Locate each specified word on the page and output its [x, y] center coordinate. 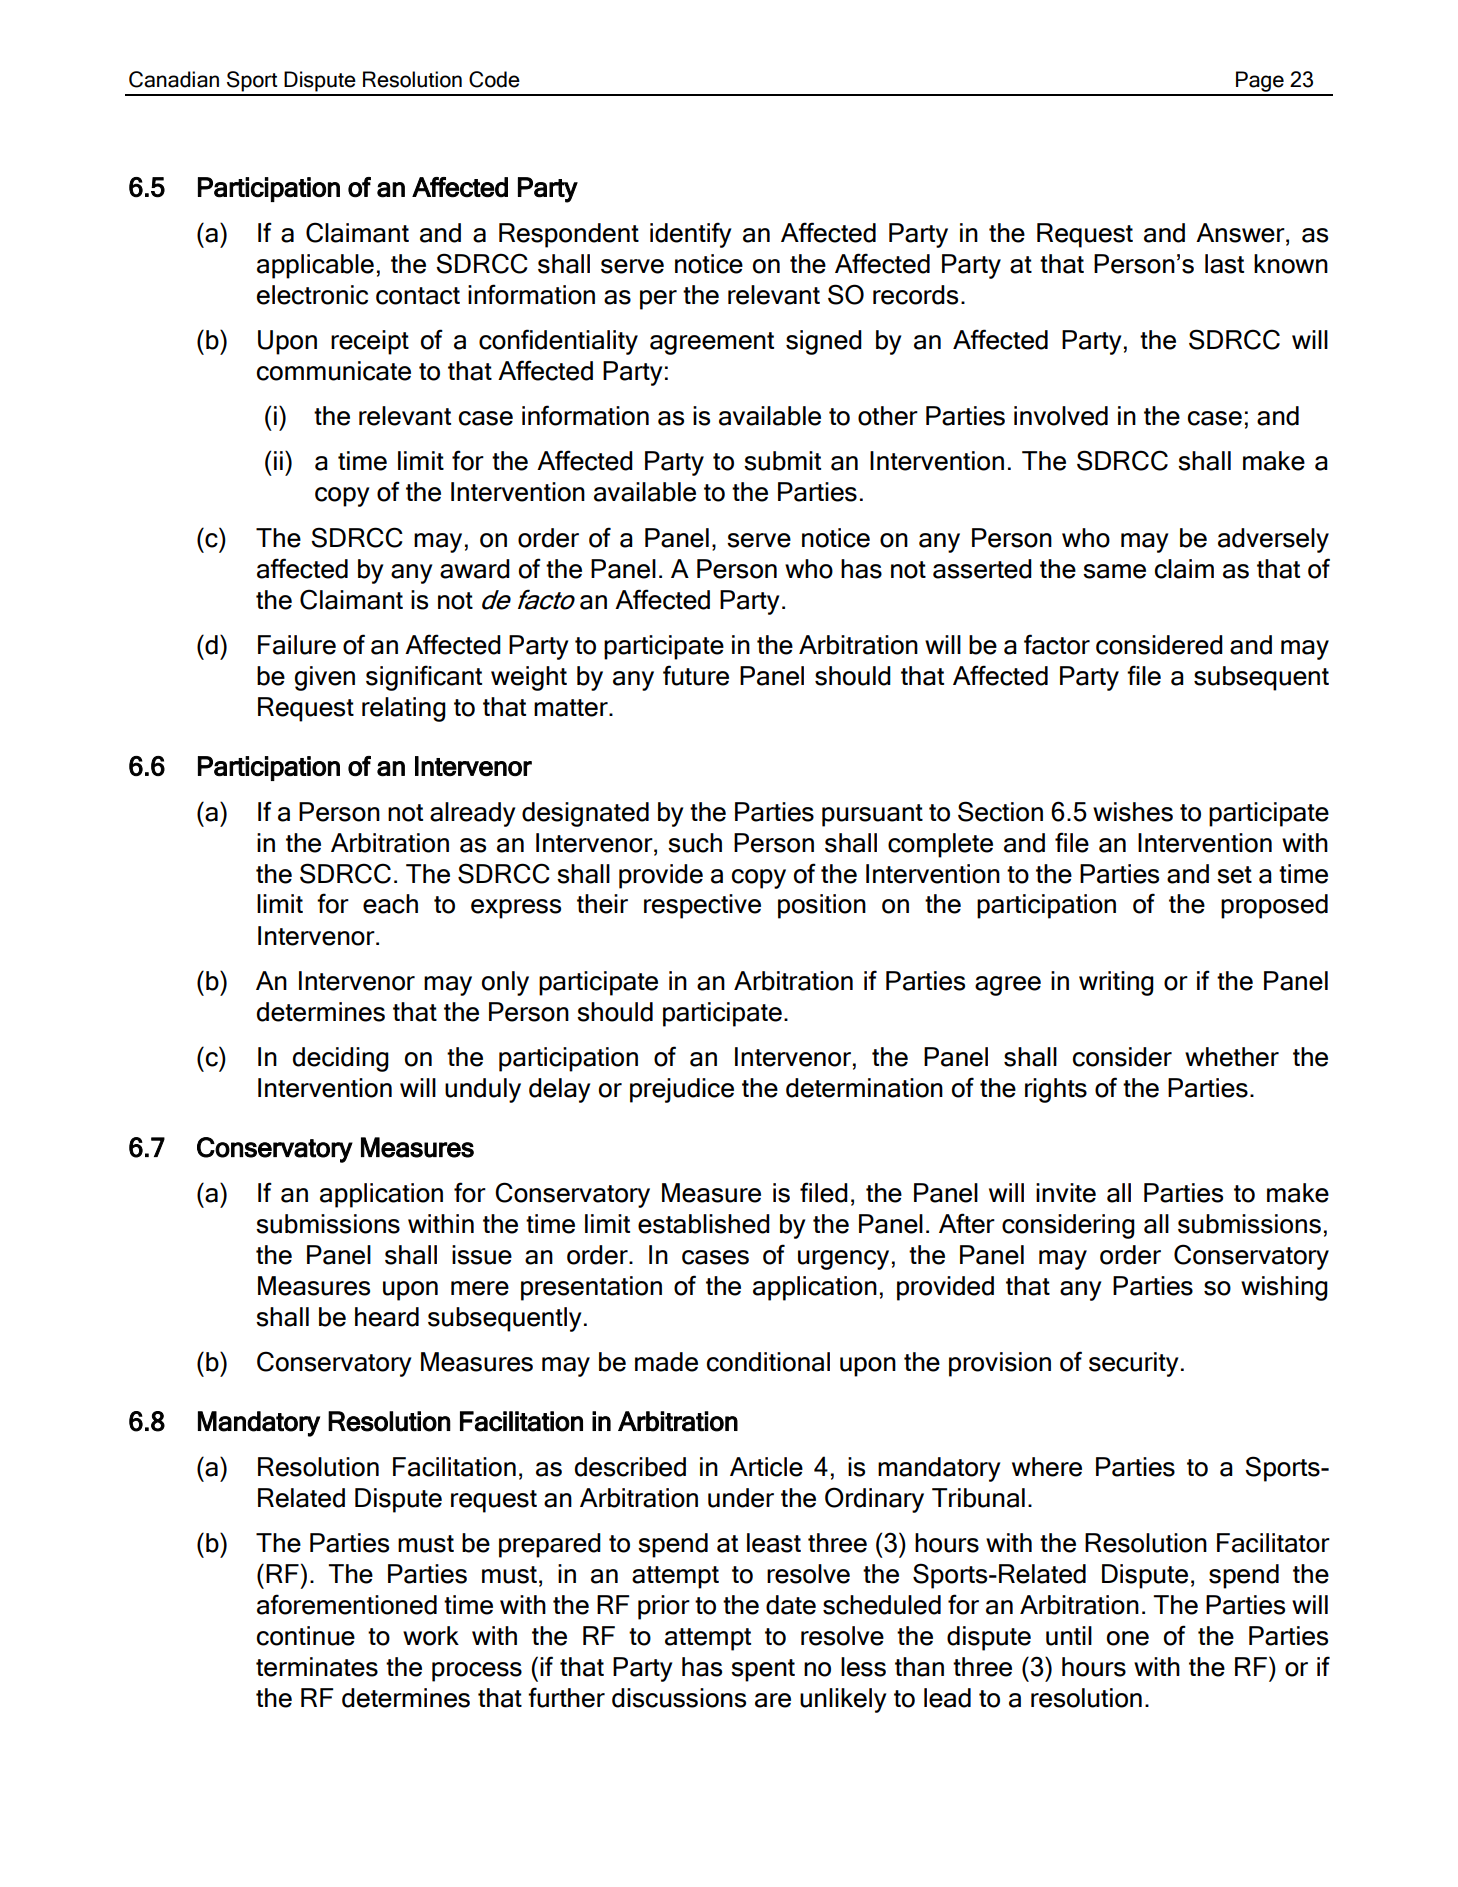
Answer [1241, 233]
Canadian [174, 79]
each [390, 904]
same [1114, 571]
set [1234, 875]
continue [306, 1636]
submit [782, 461]
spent [763, 1670]
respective [702, 906]
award [475, 569]
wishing [1284, 1288]
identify [690, 235]
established [704, 1224]
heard [387, 1317]
